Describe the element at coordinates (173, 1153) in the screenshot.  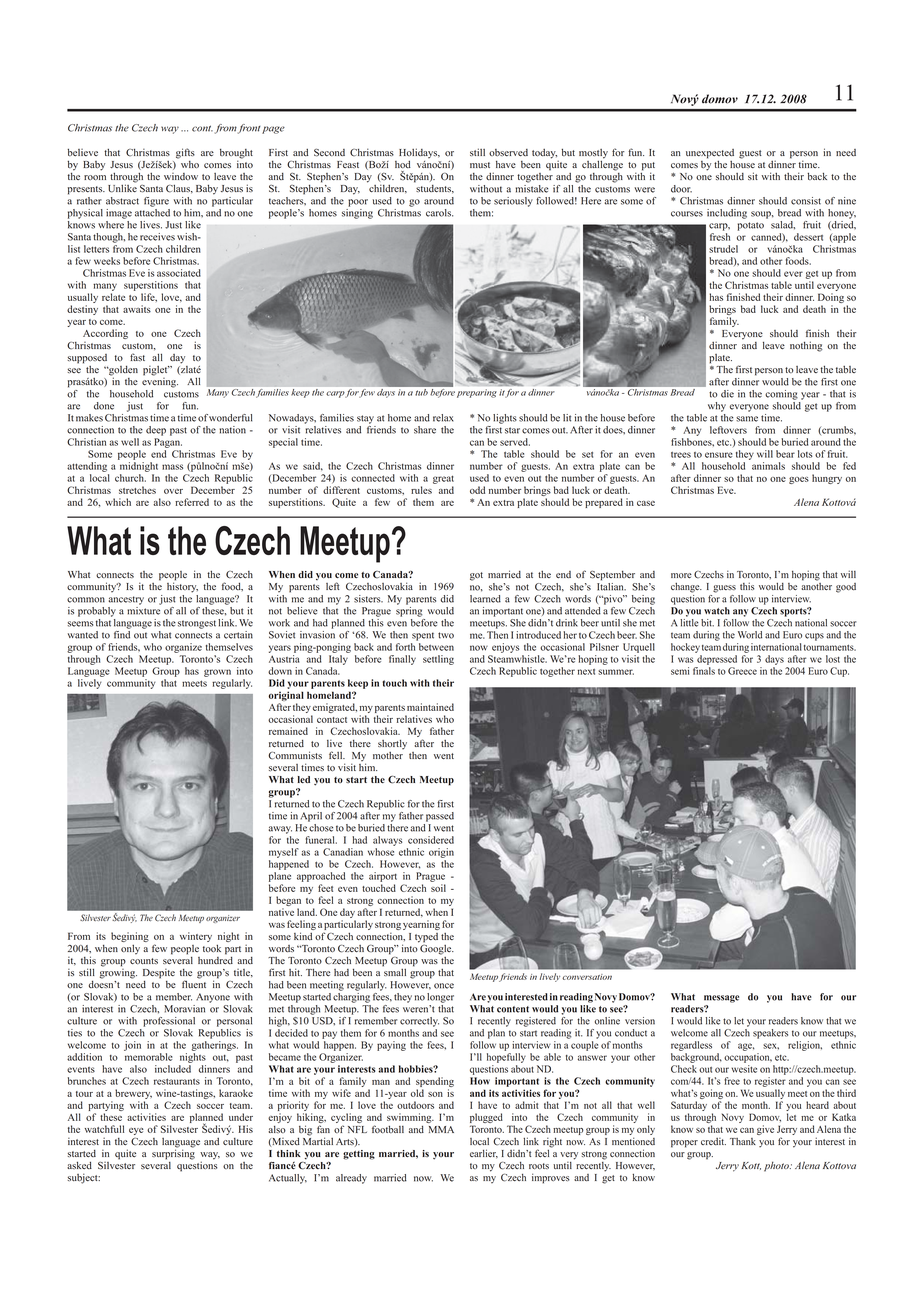
I see `surprising` at that location.
